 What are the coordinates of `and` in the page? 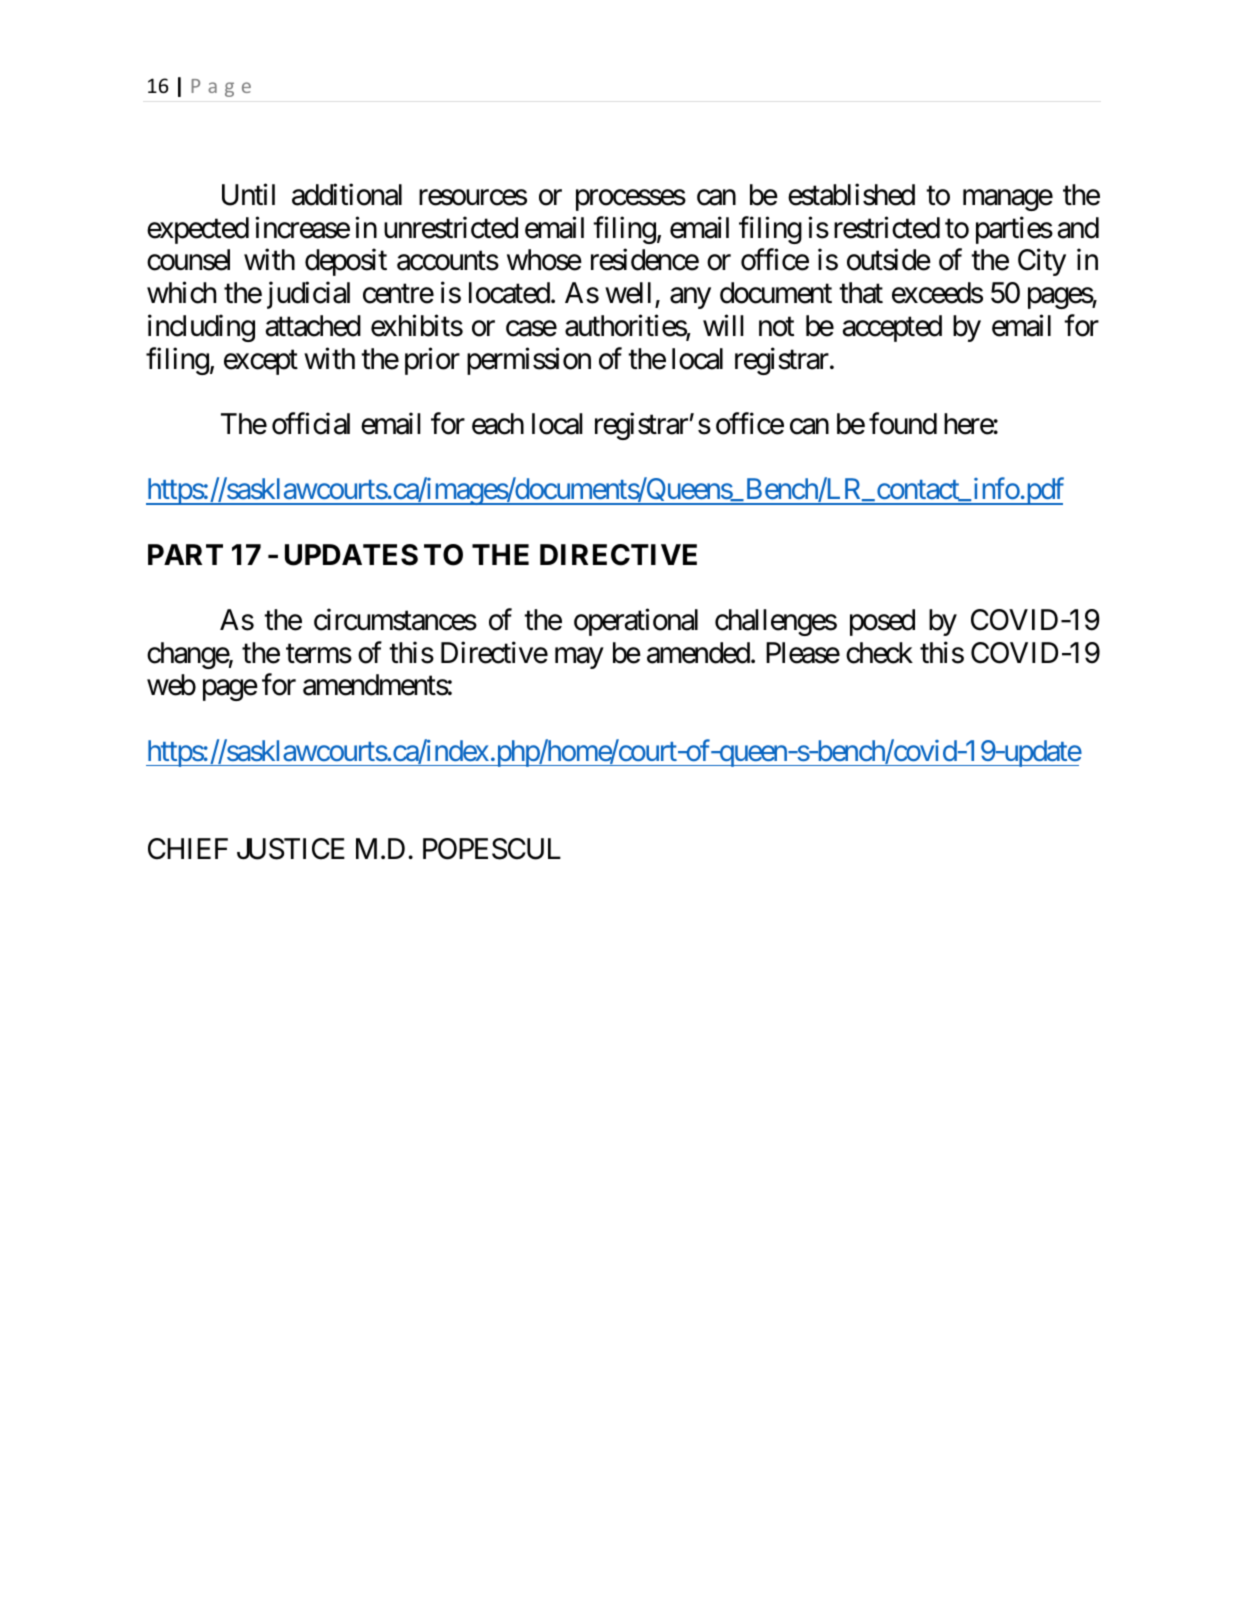 It's located at (1078, 228).
